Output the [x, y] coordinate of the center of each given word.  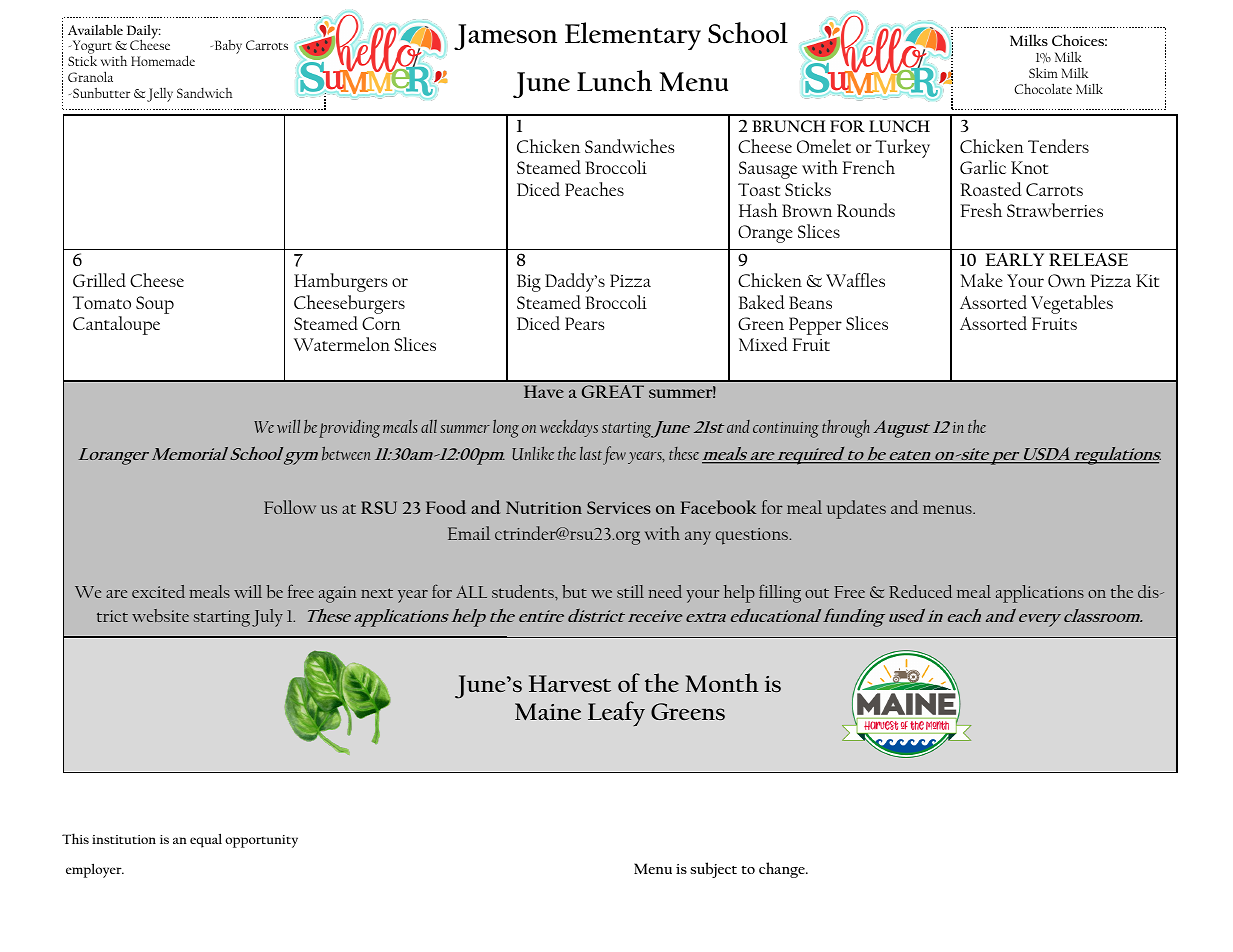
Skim [1043, 73]
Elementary [633, 36]
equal [206, 840]
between [346, 454]
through [846, 429]
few [614, 455]
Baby [227, 47]
